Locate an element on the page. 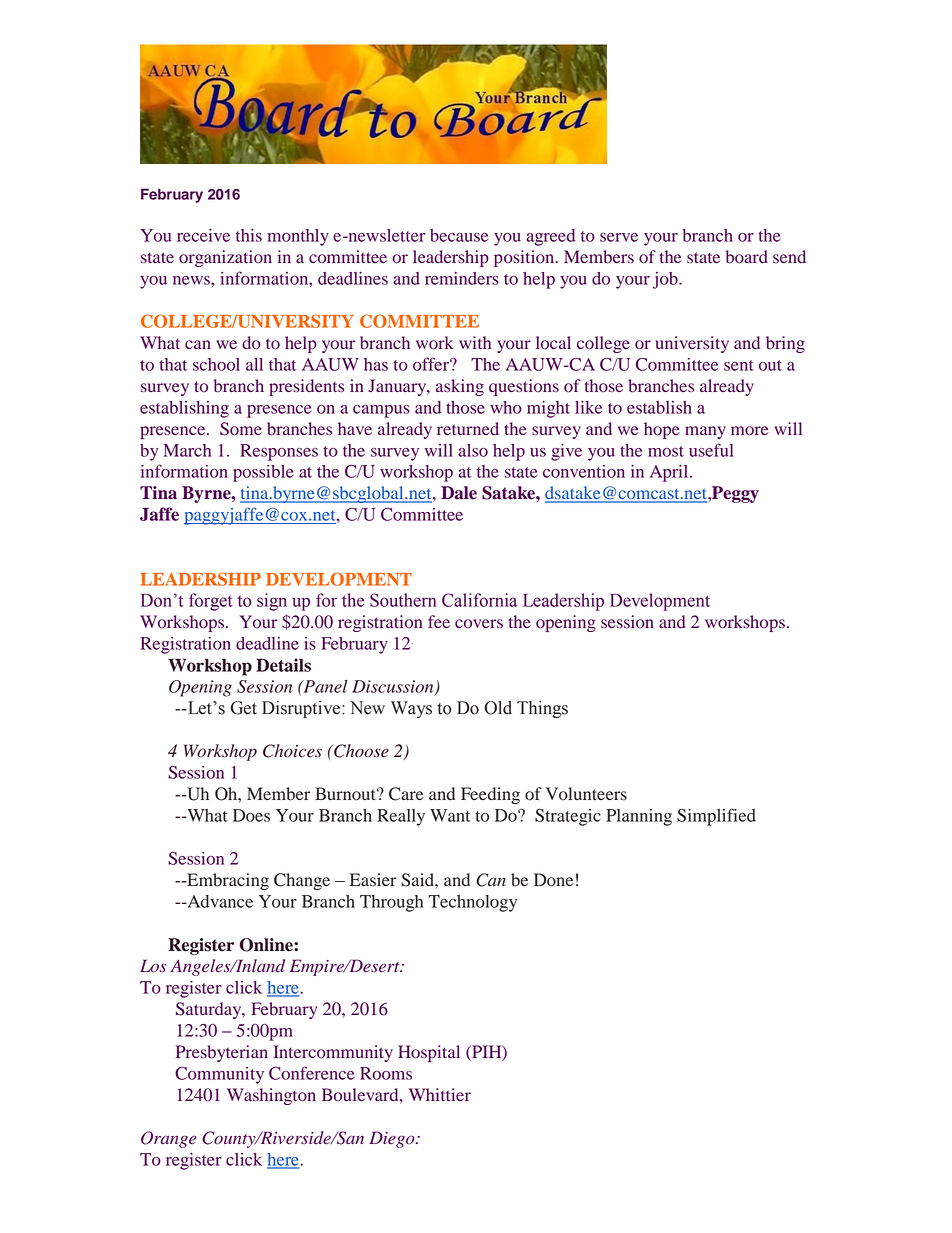  Washington is located at coordinates (271, 1096).
